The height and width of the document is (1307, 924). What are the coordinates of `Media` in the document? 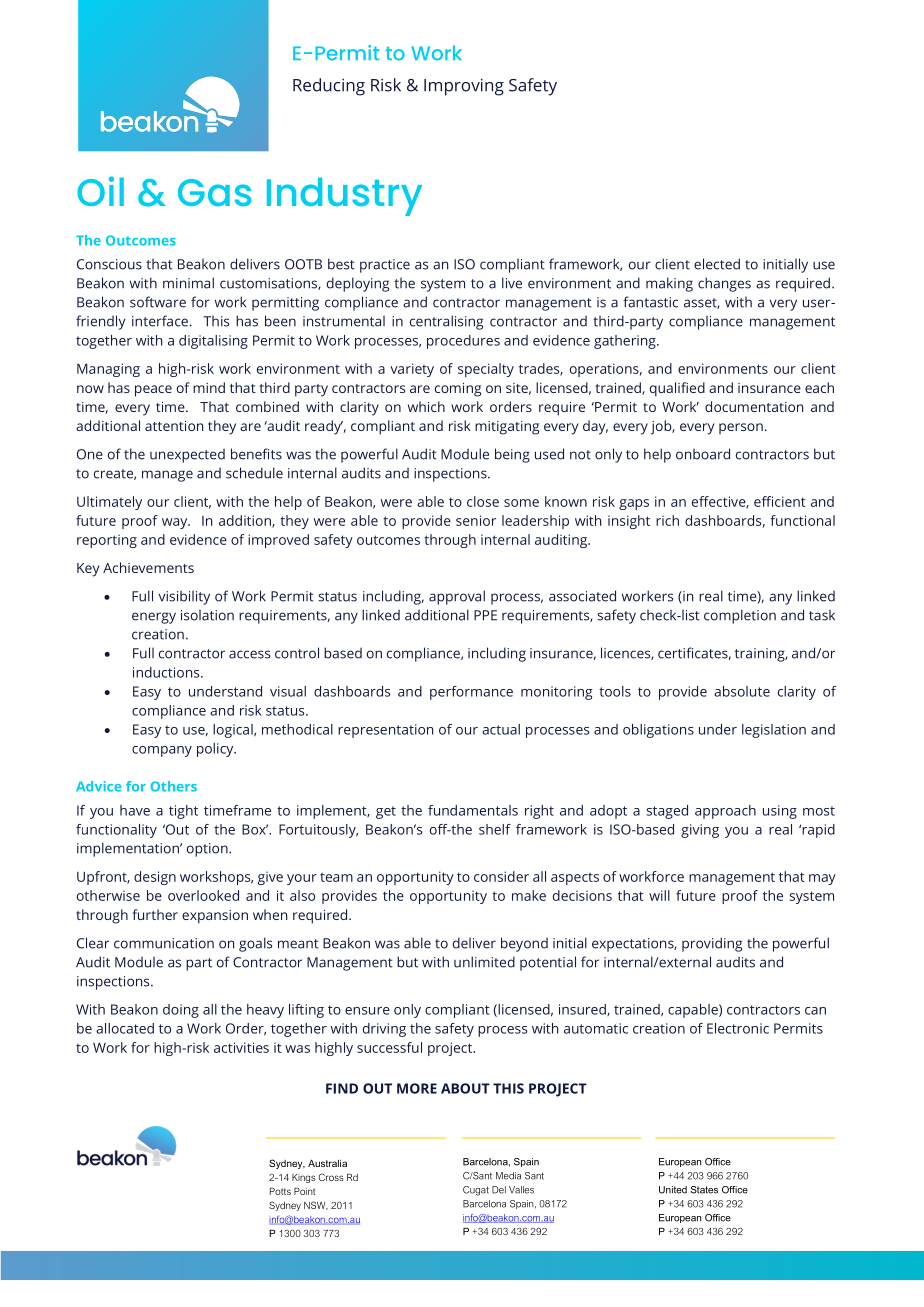 It's located at (508, 1176).
